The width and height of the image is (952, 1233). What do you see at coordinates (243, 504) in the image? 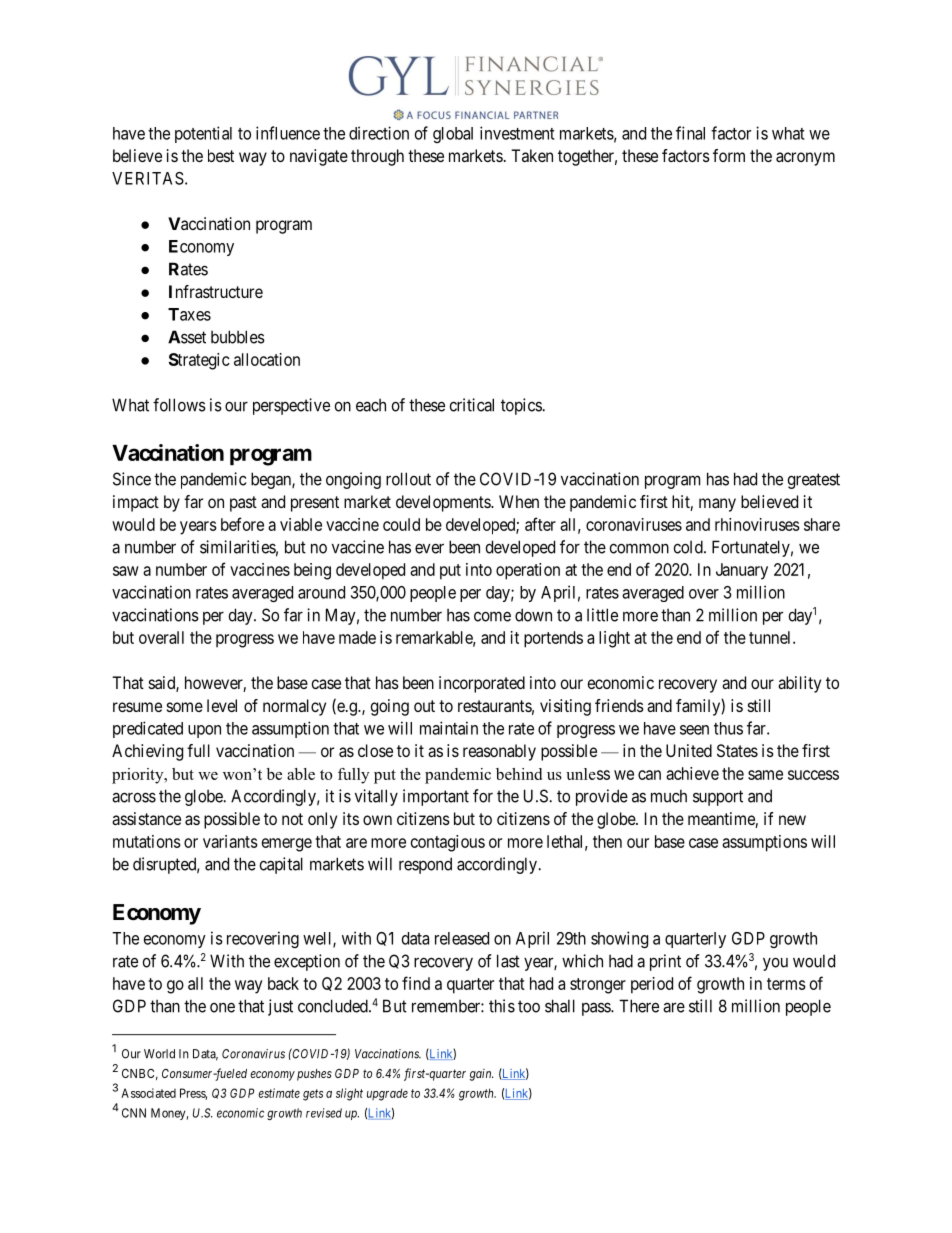
I see `past` at bounding box center [243, 504].
